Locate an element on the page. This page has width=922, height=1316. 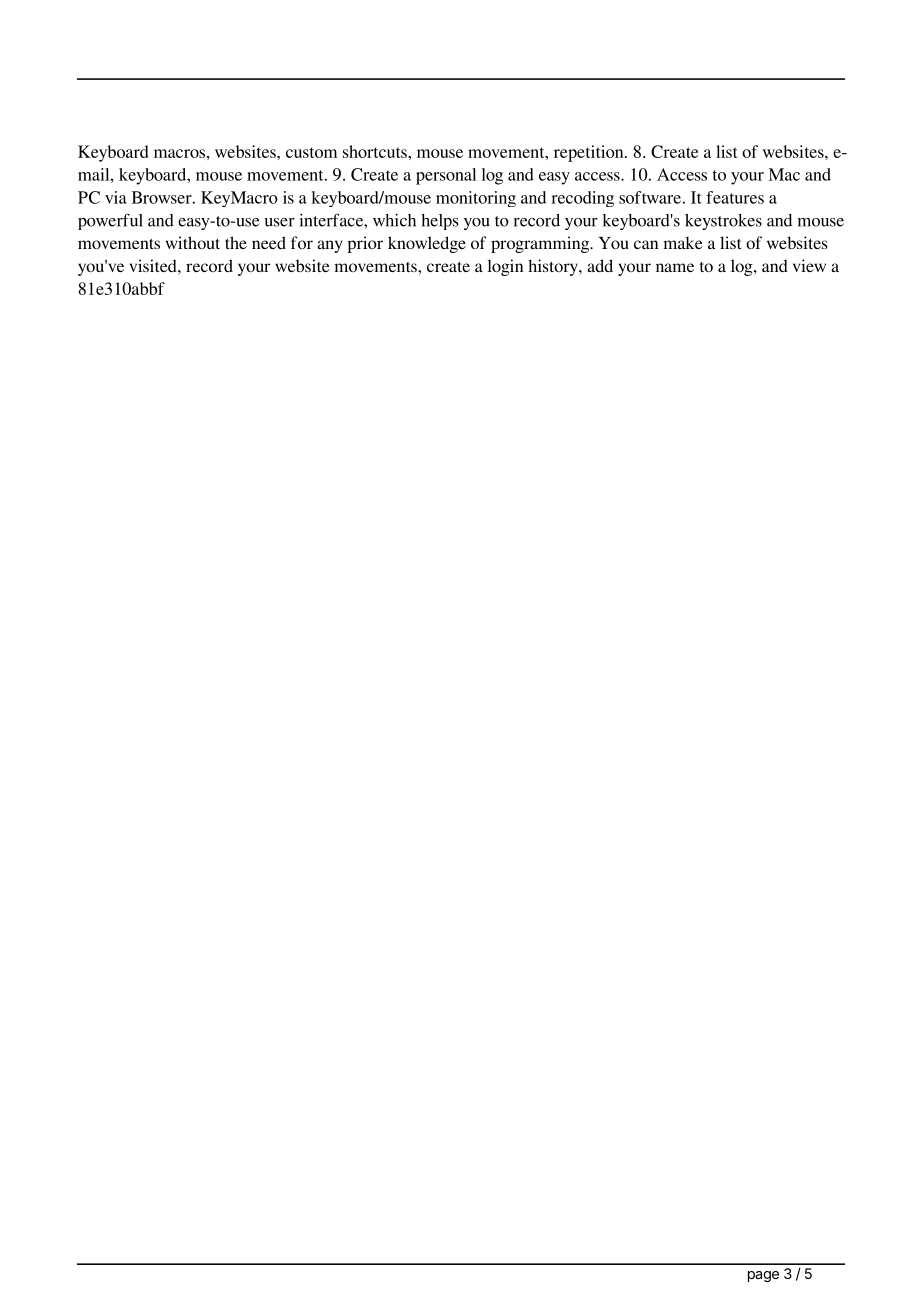
page is located at coordinates (763, 1276).
